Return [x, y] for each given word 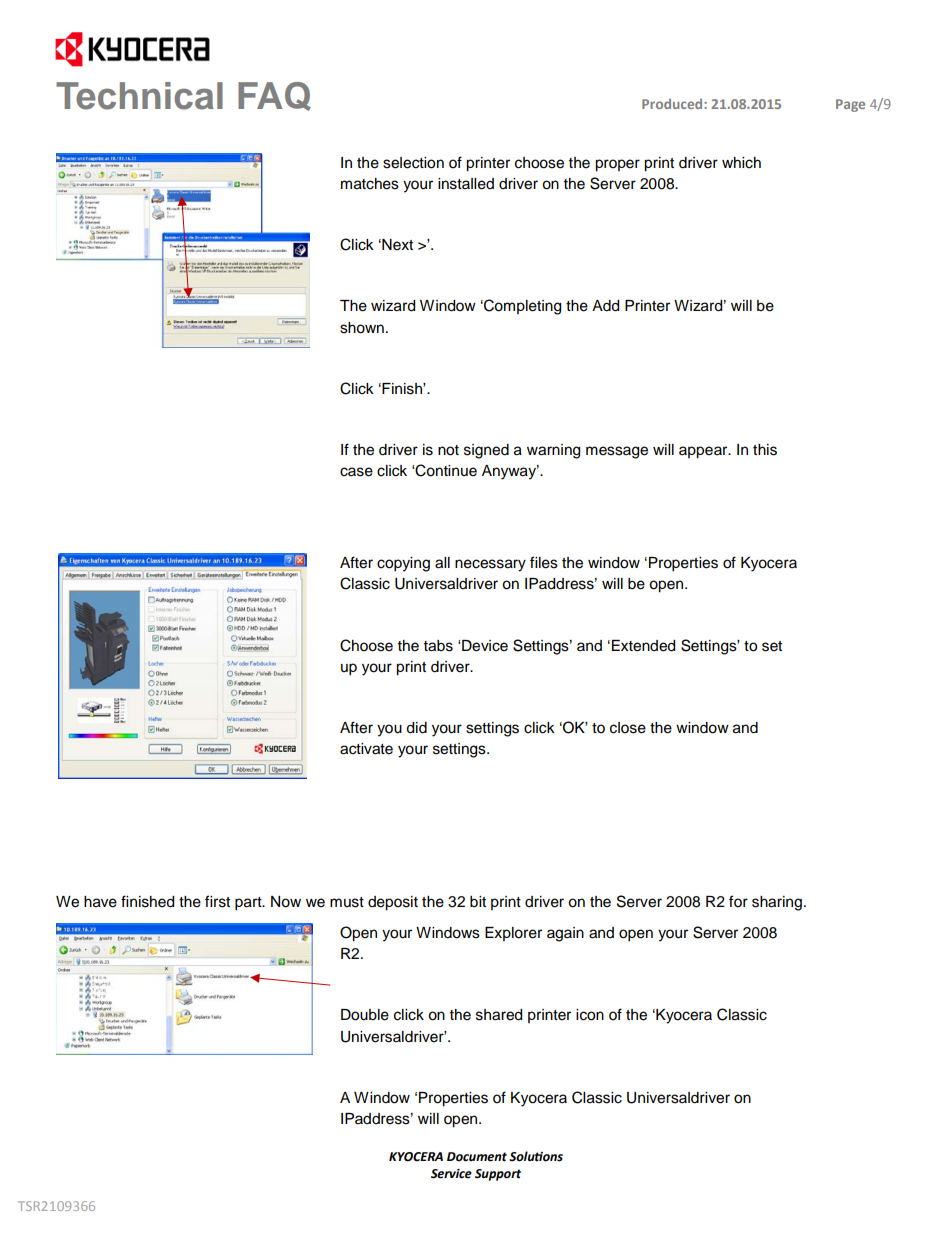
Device [485, 646]
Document [477, 1157]
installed [466, 184]
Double [365, 1015]
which [741, 163]
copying [403, 564]
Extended [643, 646]
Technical [139, 96]
